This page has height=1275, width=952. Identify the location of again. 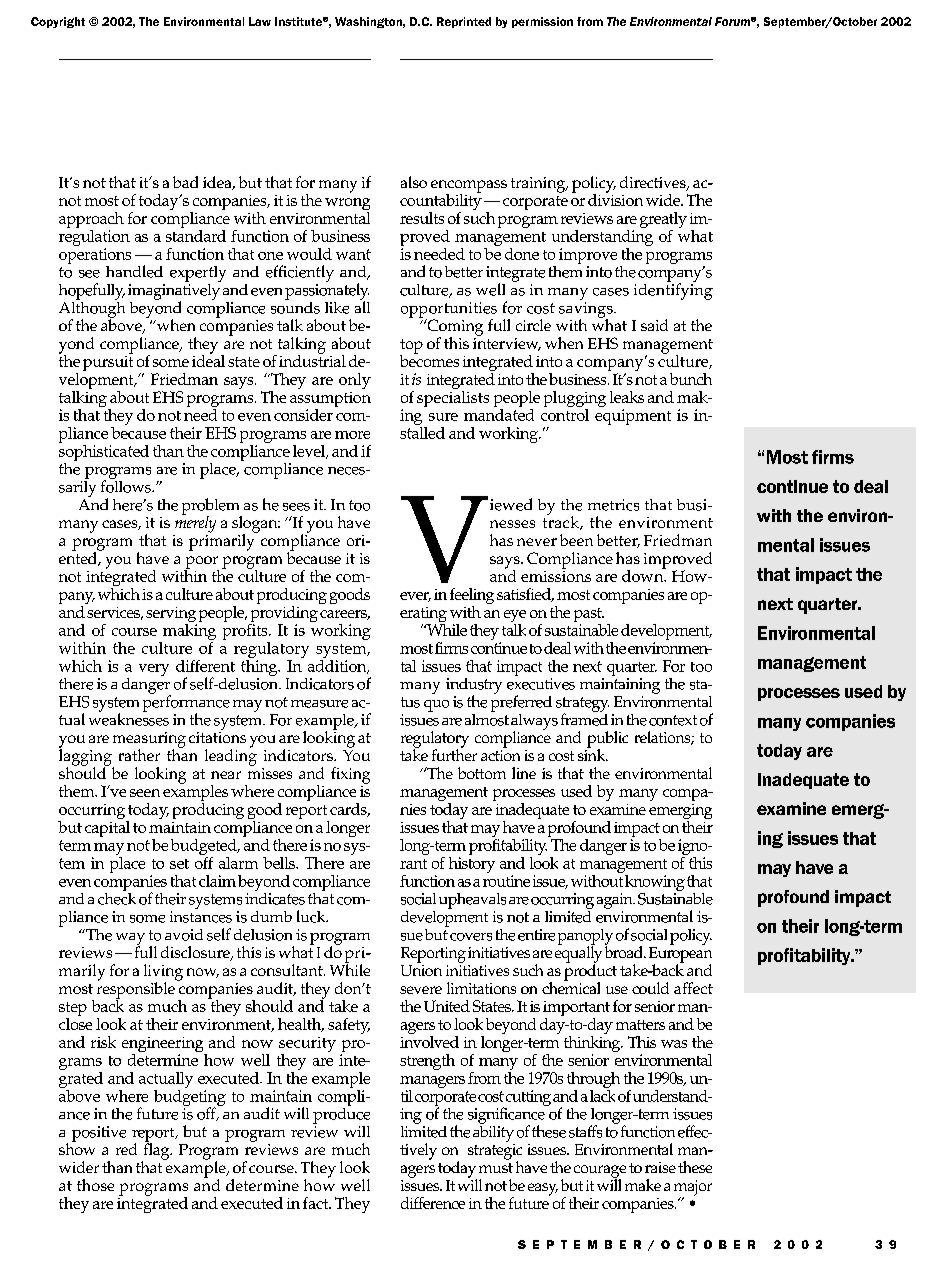
(616, 901).
